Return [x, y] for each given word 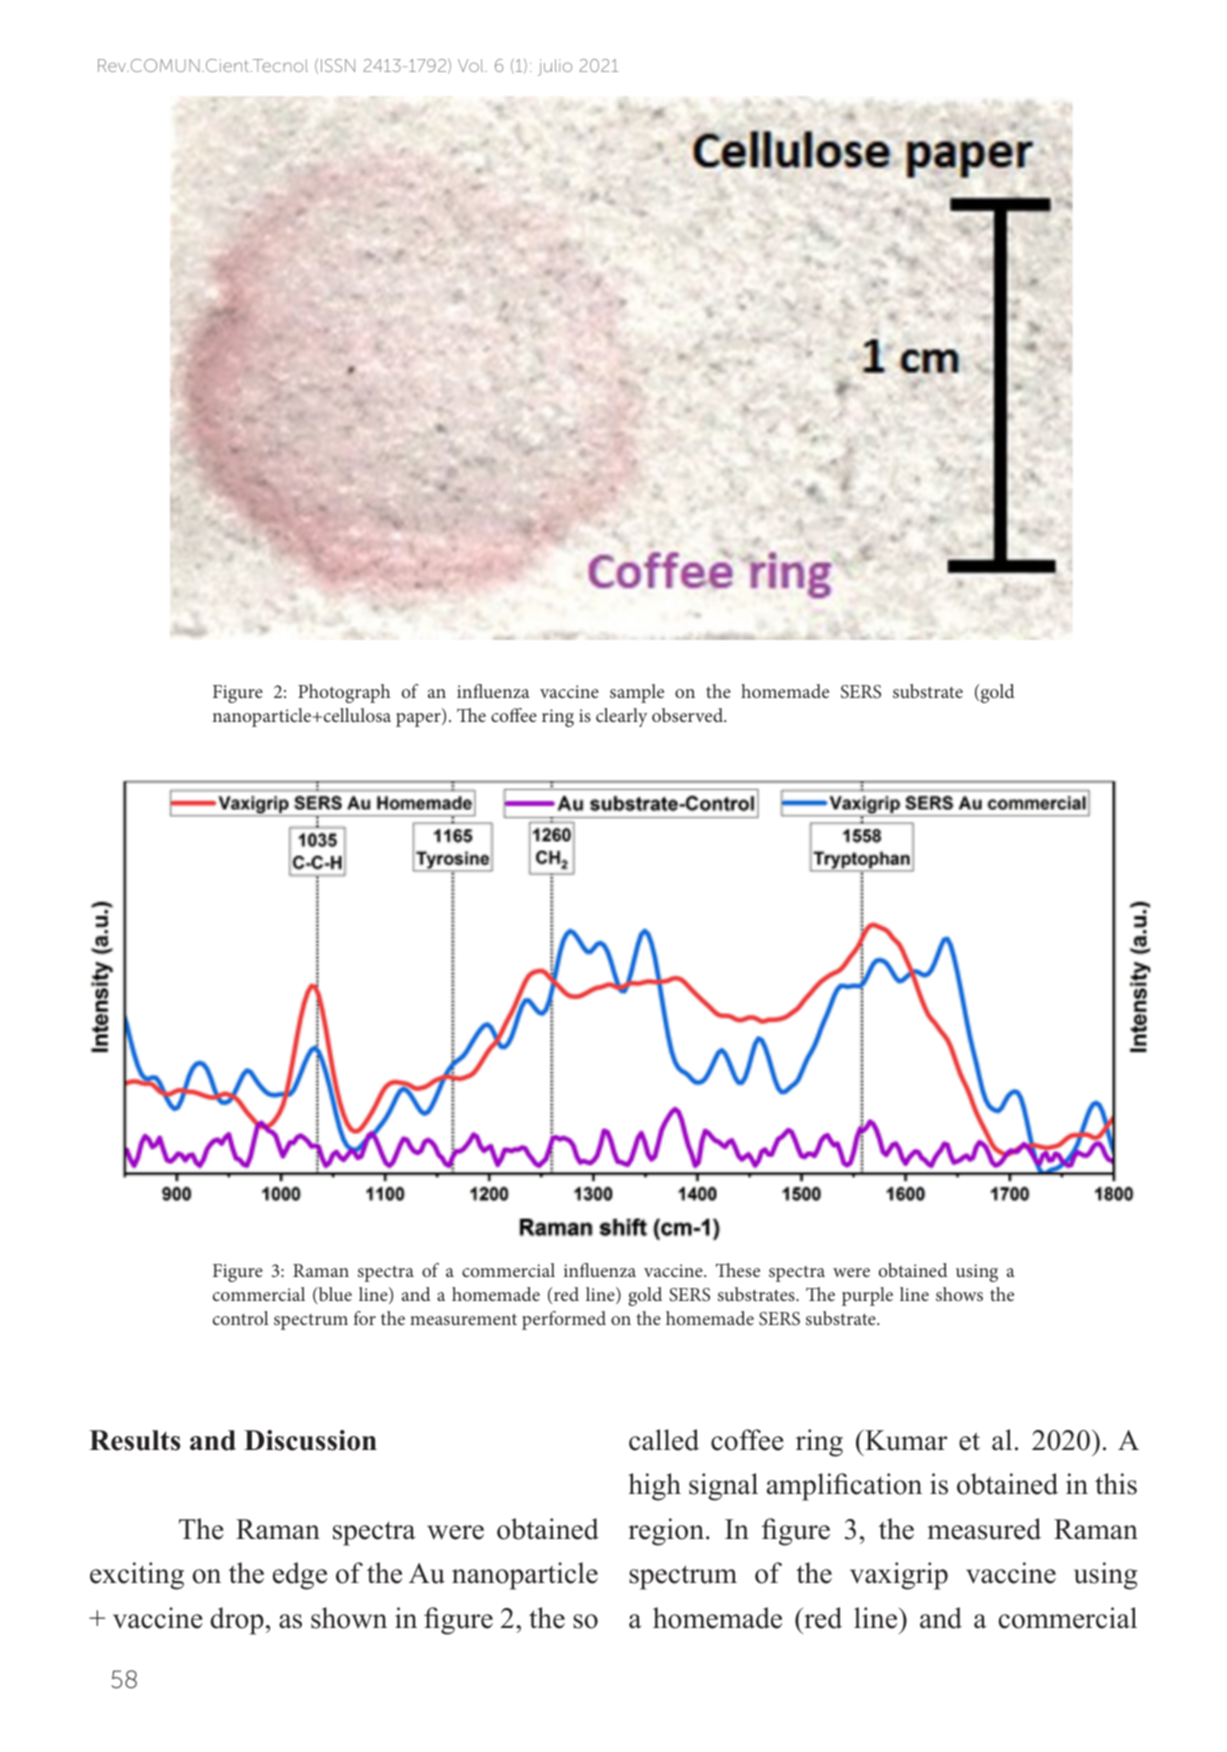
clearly [622, 717]
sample [637, 693]
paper [419, 720]
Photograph [344, 693]
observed [689, 715]
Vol [472, 65]
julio [555, 67]
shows [959, 1294]
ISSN [338, 65]
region [667, 1532]
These [738, 1270]
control [241, 1318]
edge [300, 1576]
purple [867, 1296]
